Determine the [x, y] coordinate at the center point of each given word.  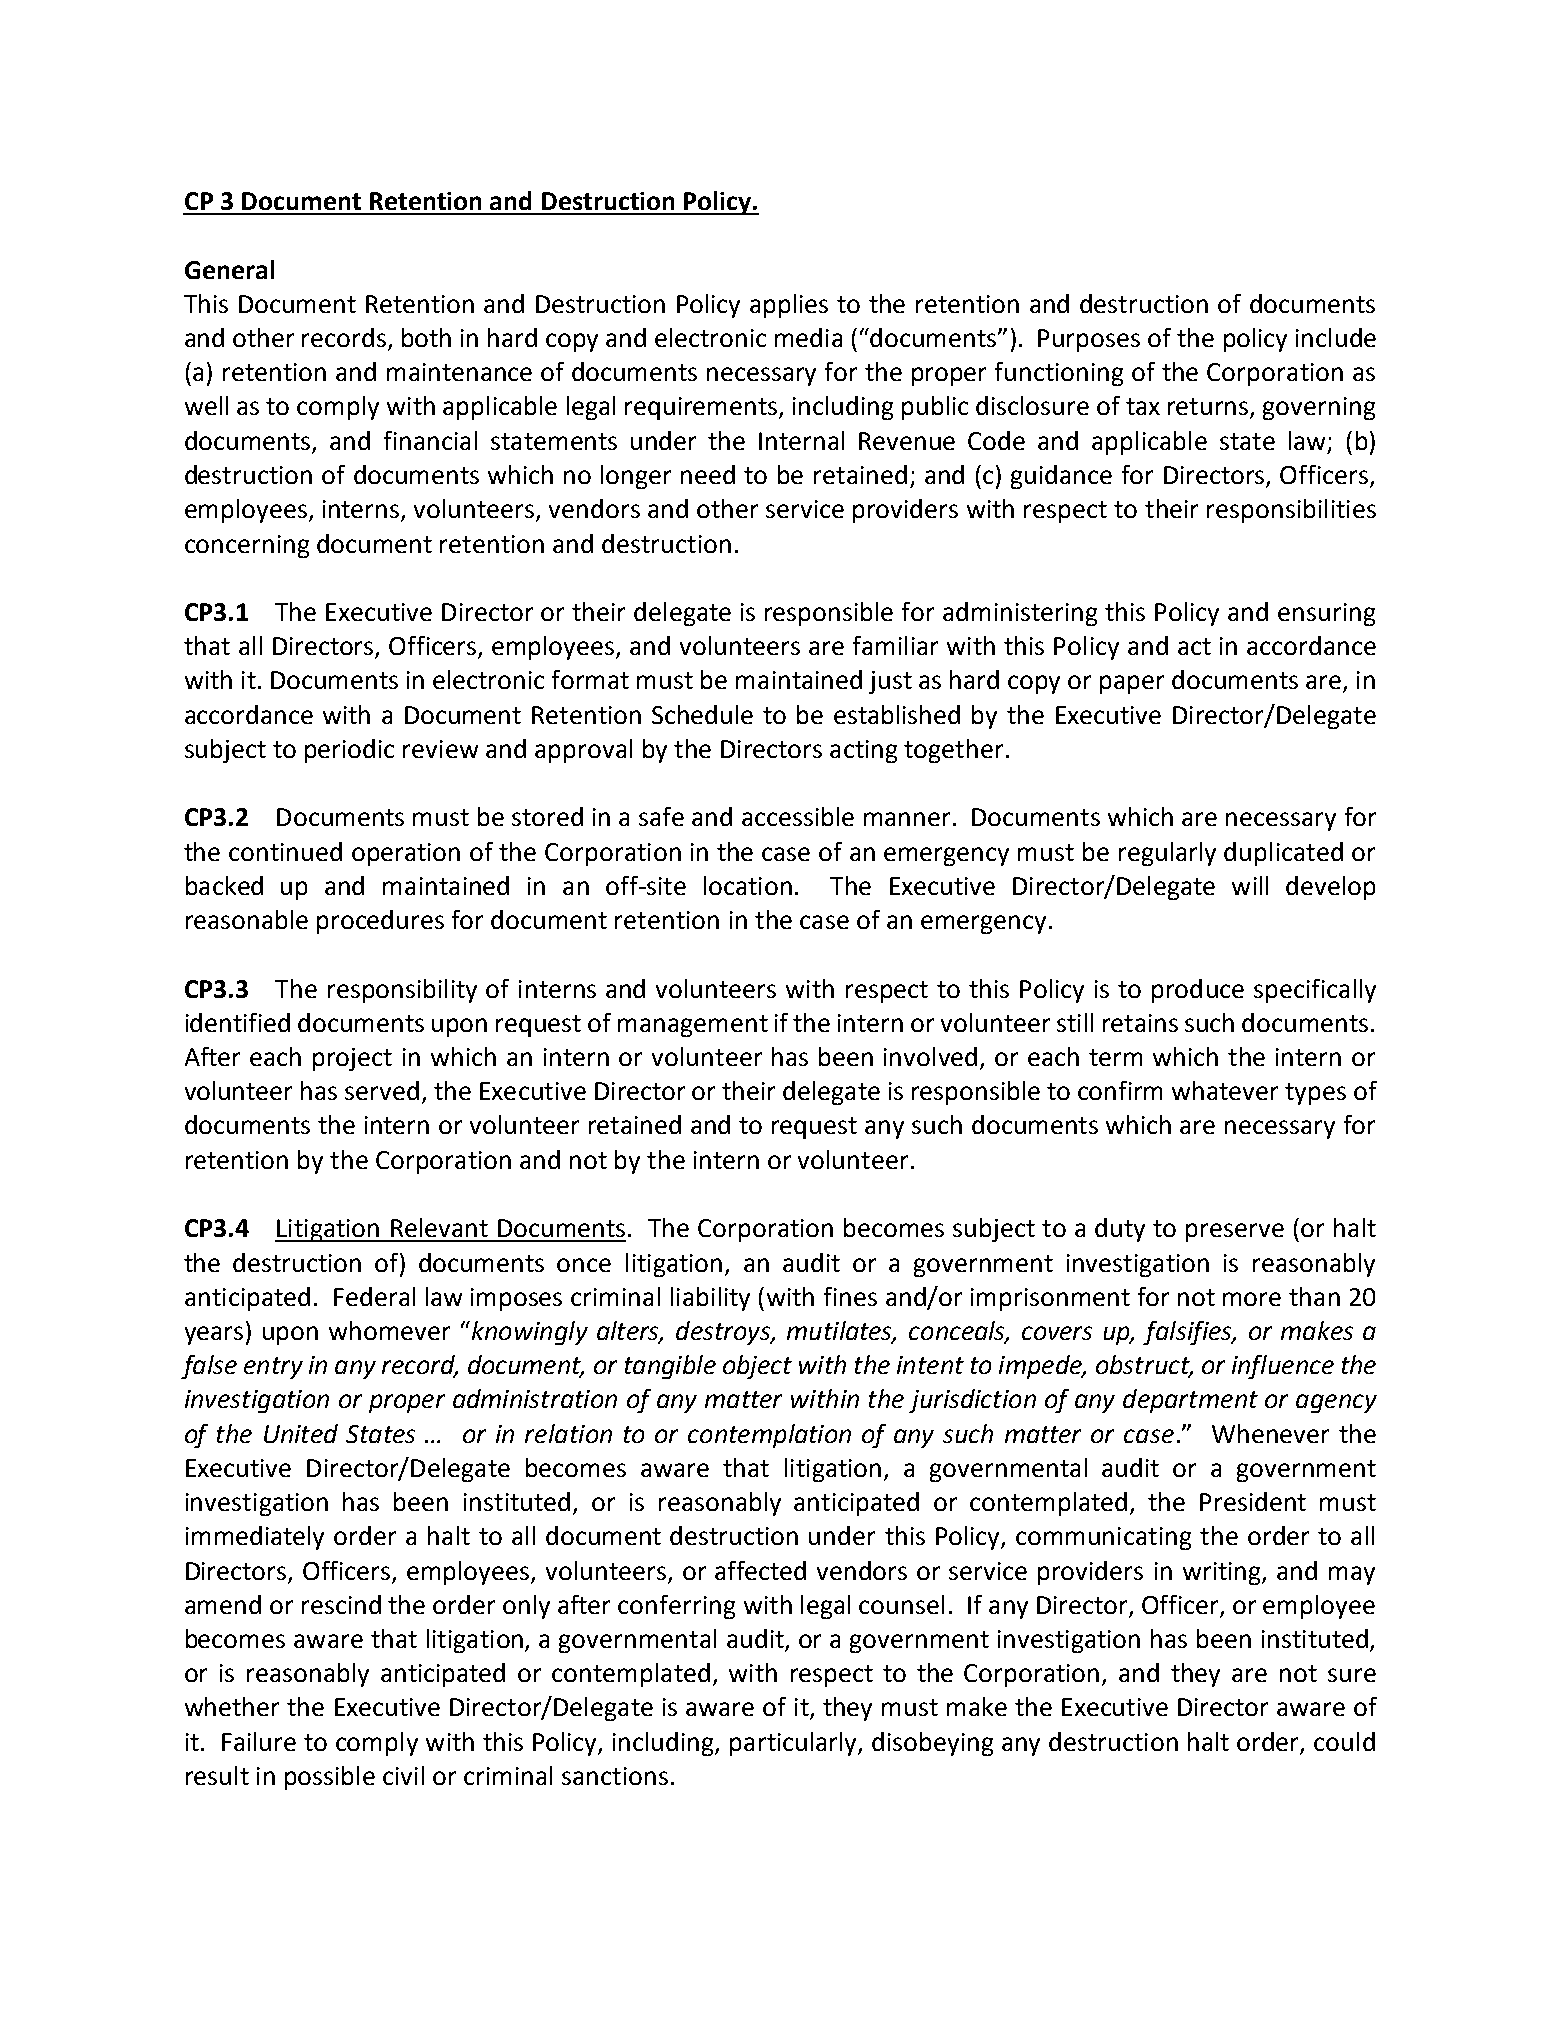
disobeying [932, 1744]
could [1344, 1741]
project [352, 1059]
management [693, 1026]
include [1336, 337]
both [426, 337]
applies [789, 306]
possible [330, 1778]
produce [1198, 991]
